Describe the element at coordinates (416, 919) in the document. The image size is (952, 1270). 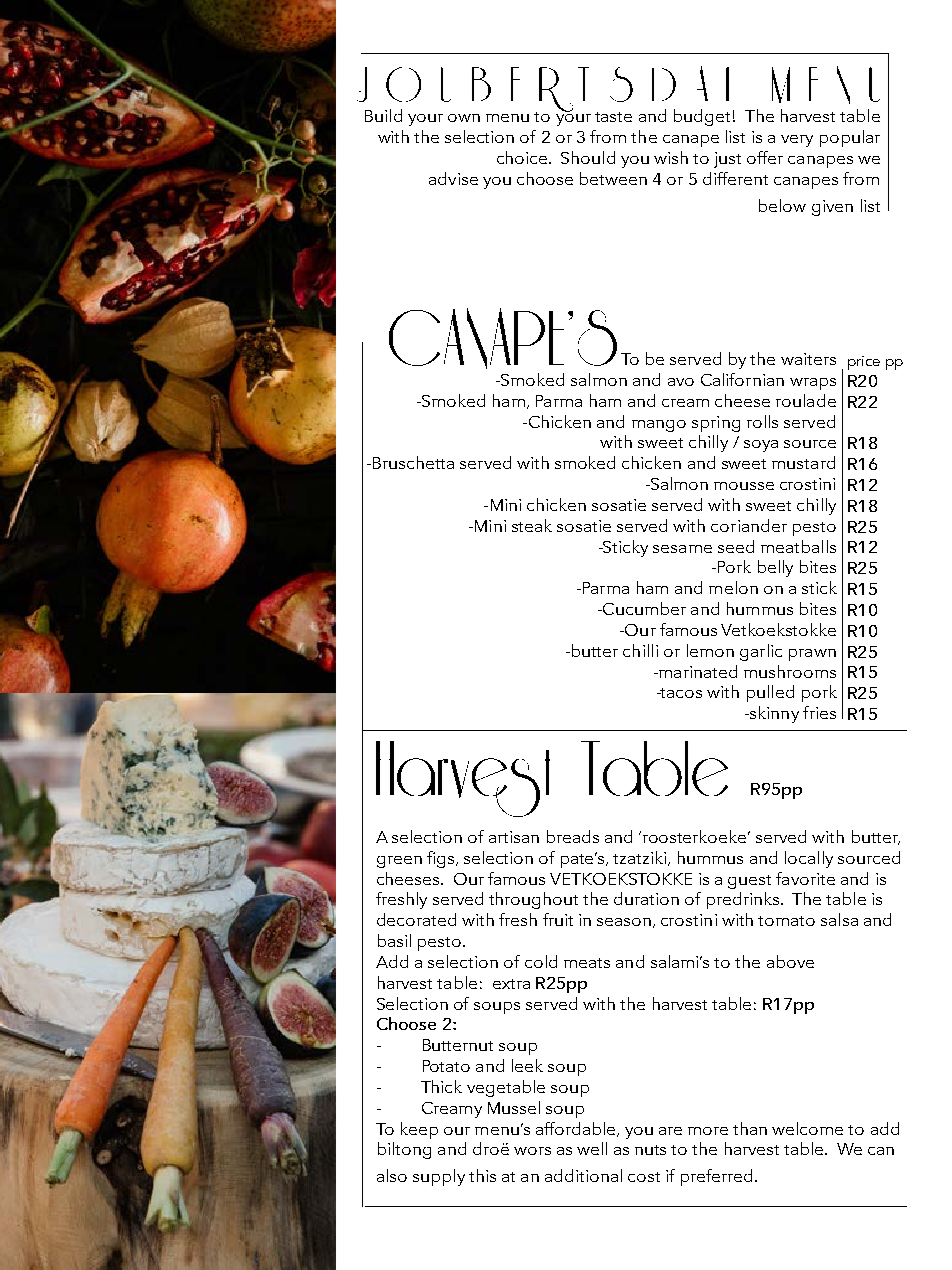
I see `decorated` at that location.
